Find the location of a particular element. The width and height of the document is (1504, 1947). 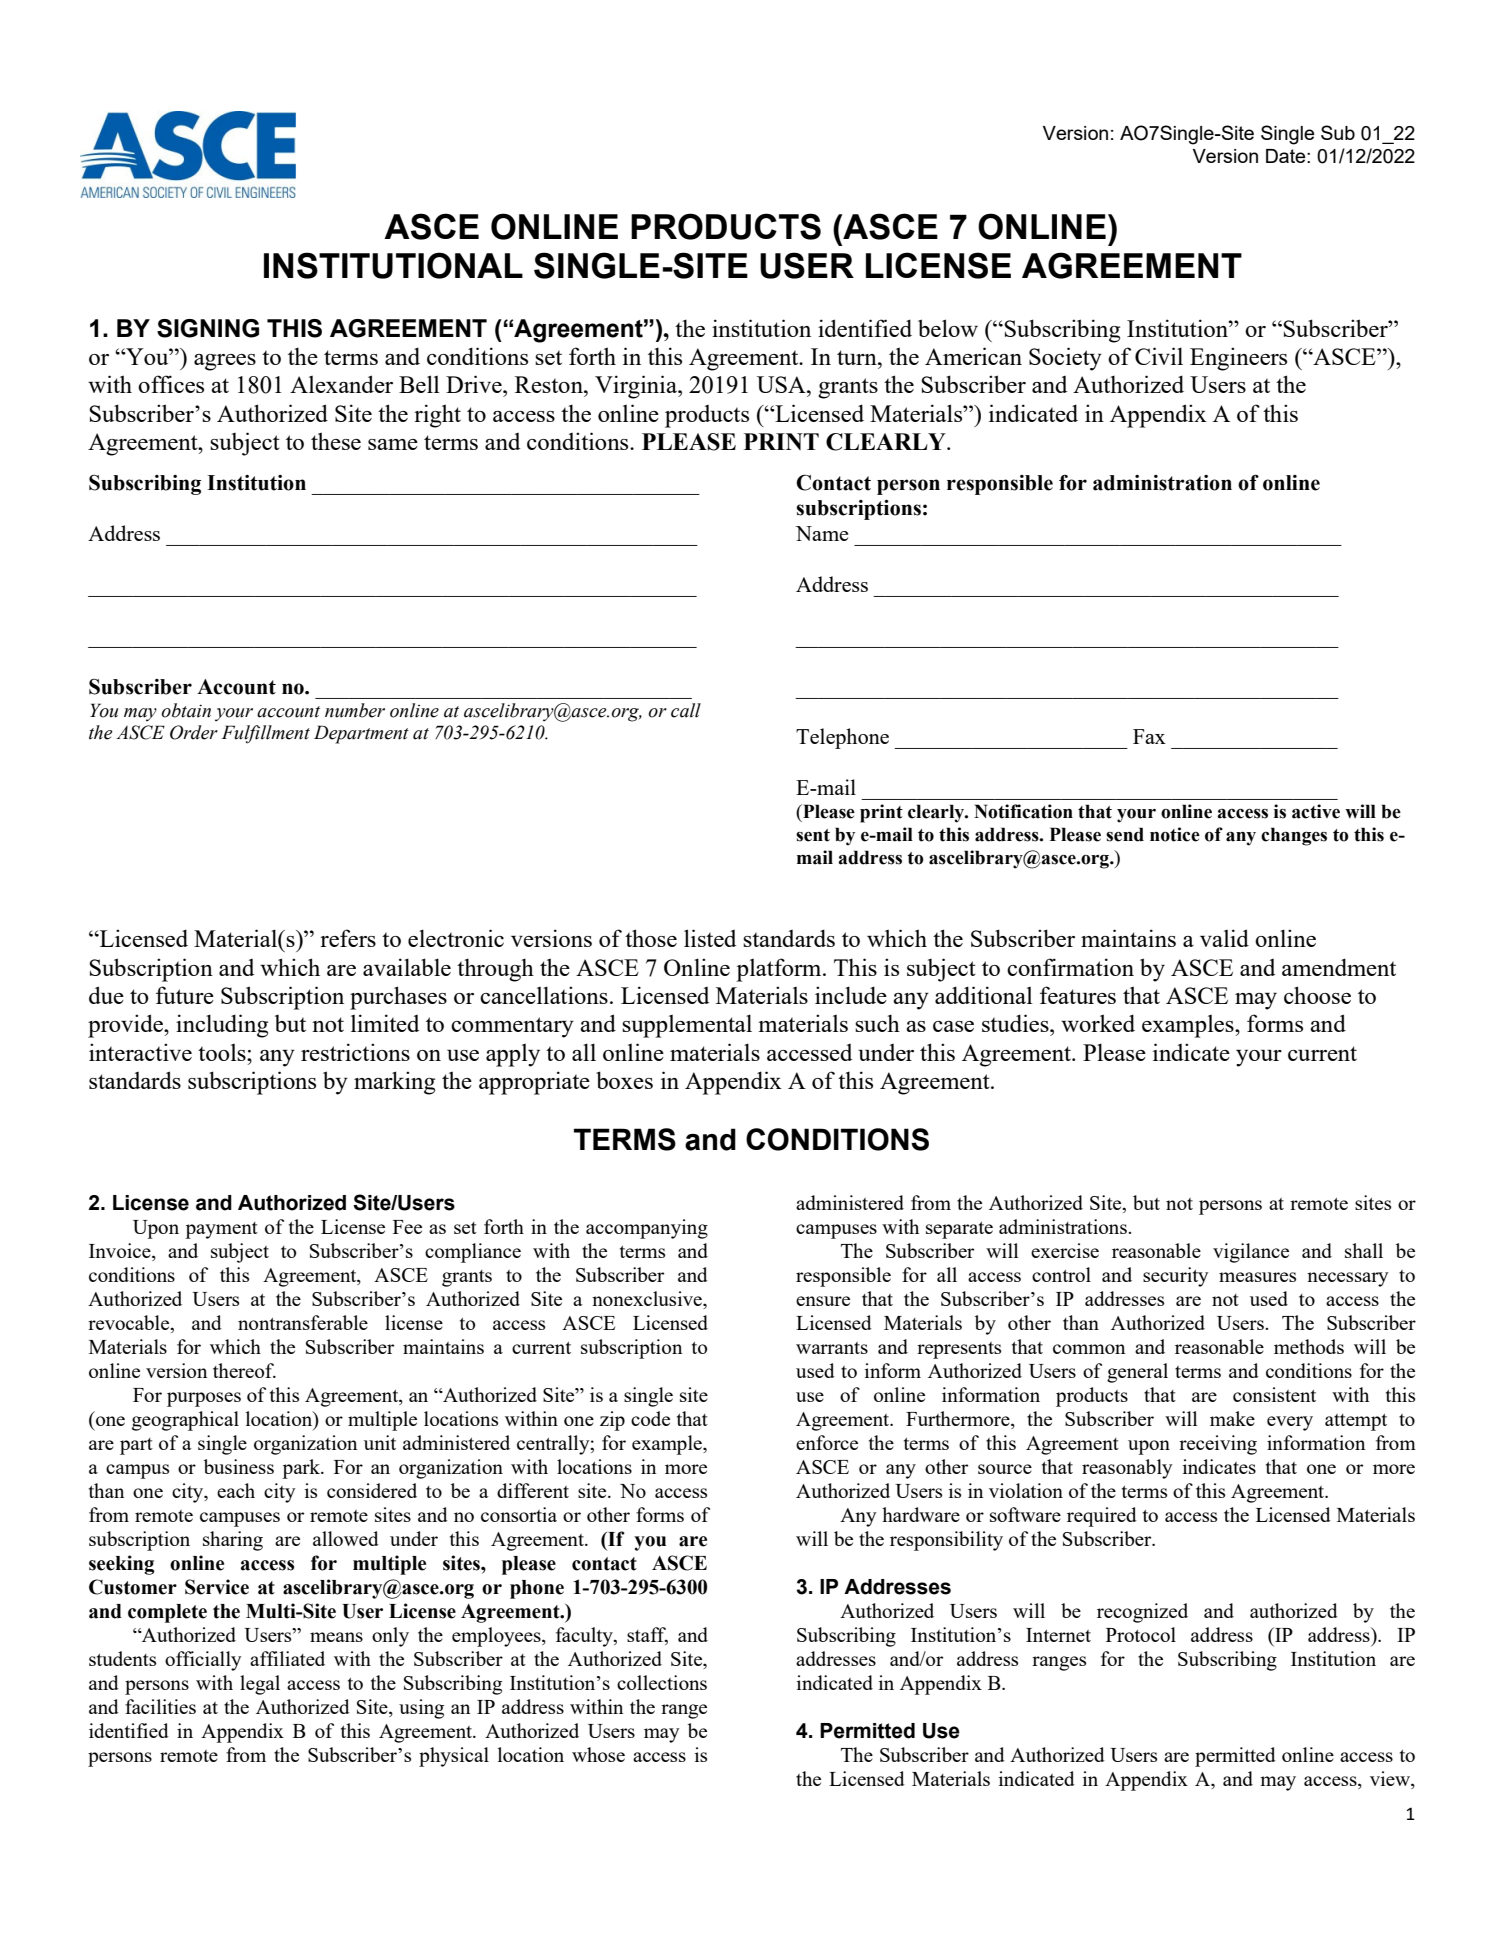

Engineers is located at coordinates (1238, 359).
